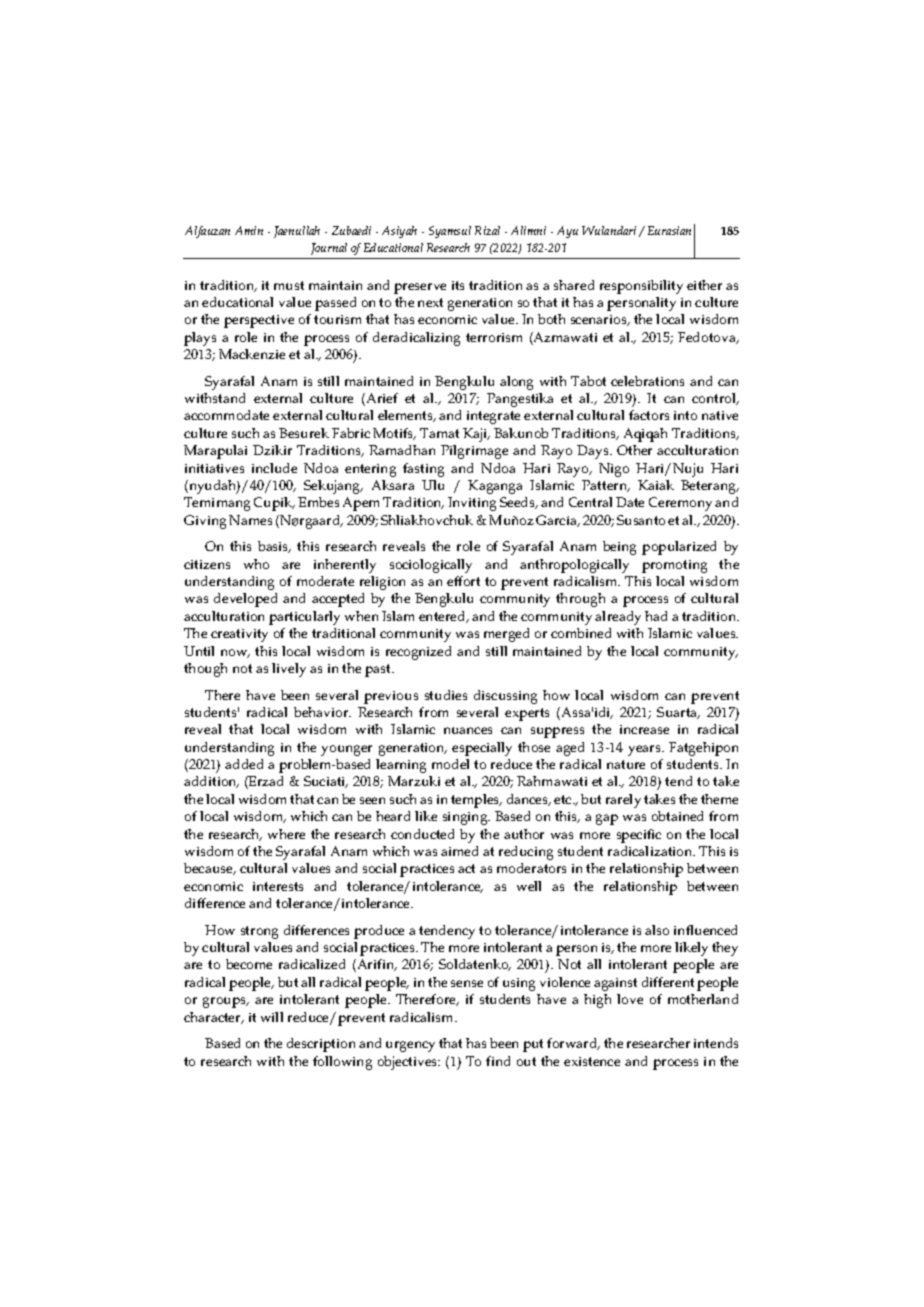 The width and height of the screenshot is (924, 1307). Describe the element at coordinates (645, 750) in the screenshot. I see `years` at that location.
